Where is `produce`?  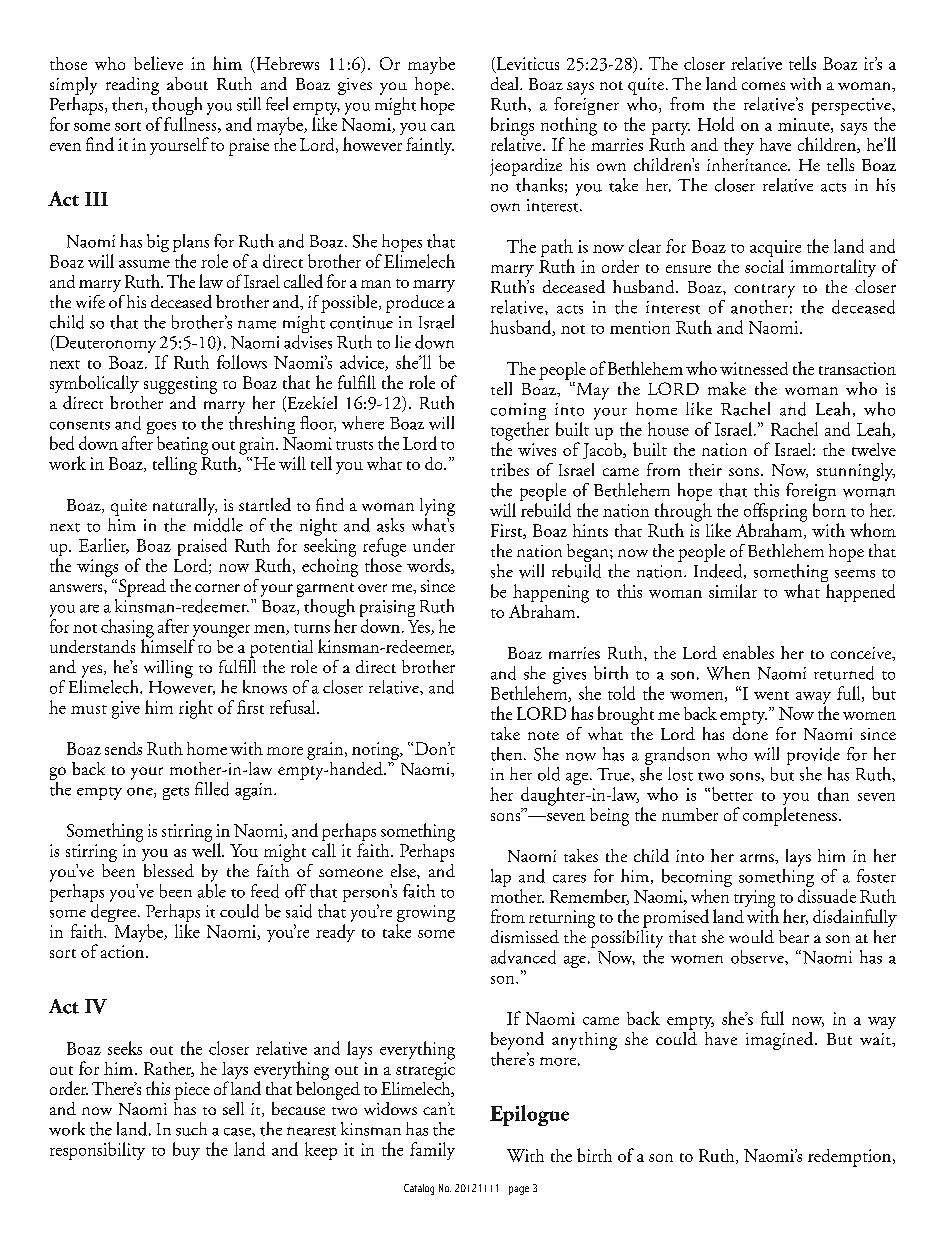 produce is located at coordinates (415, 304).
